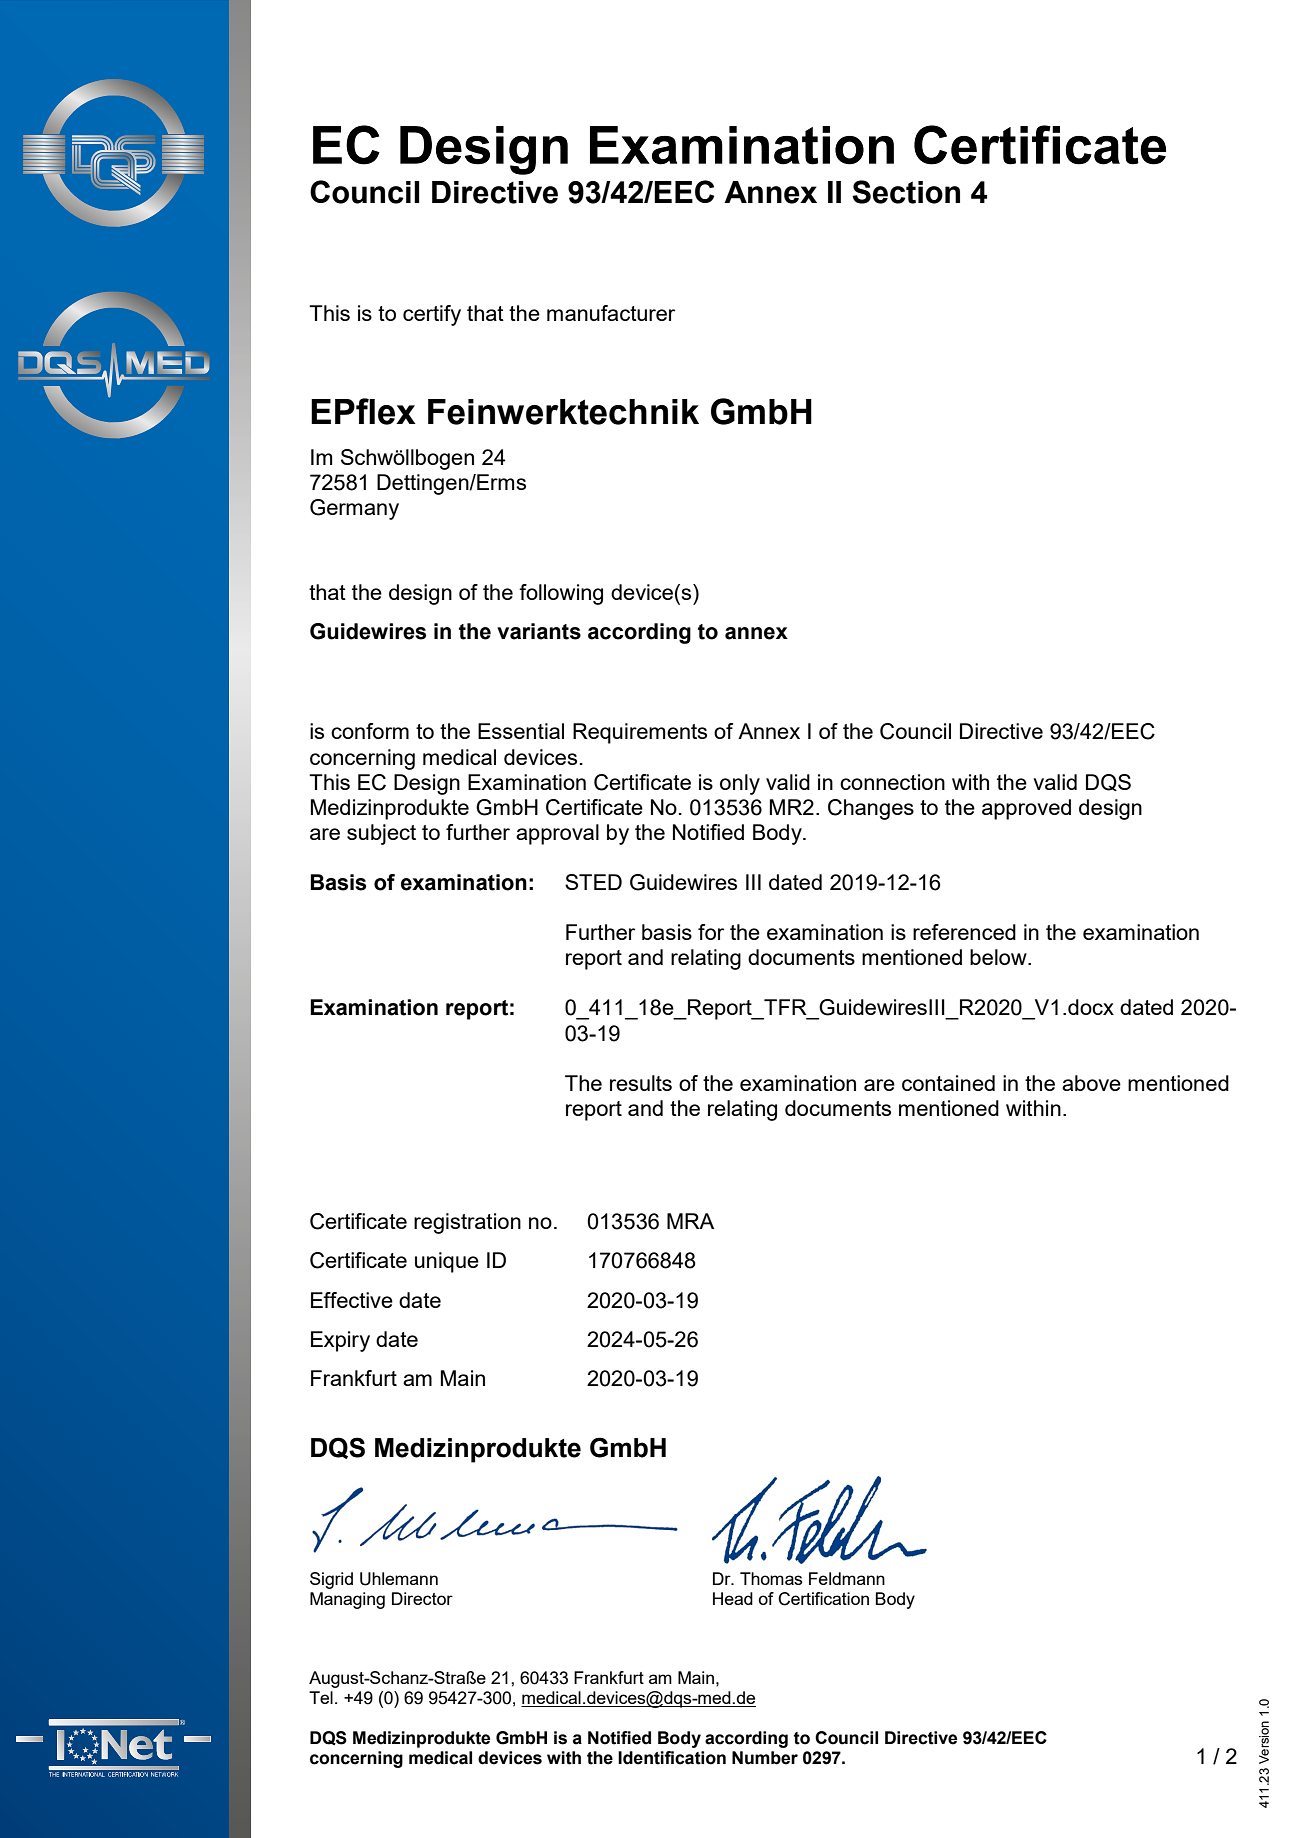 The width and height of the image is (1299, 1838). I want to click on approved, so click(1026, 809).
